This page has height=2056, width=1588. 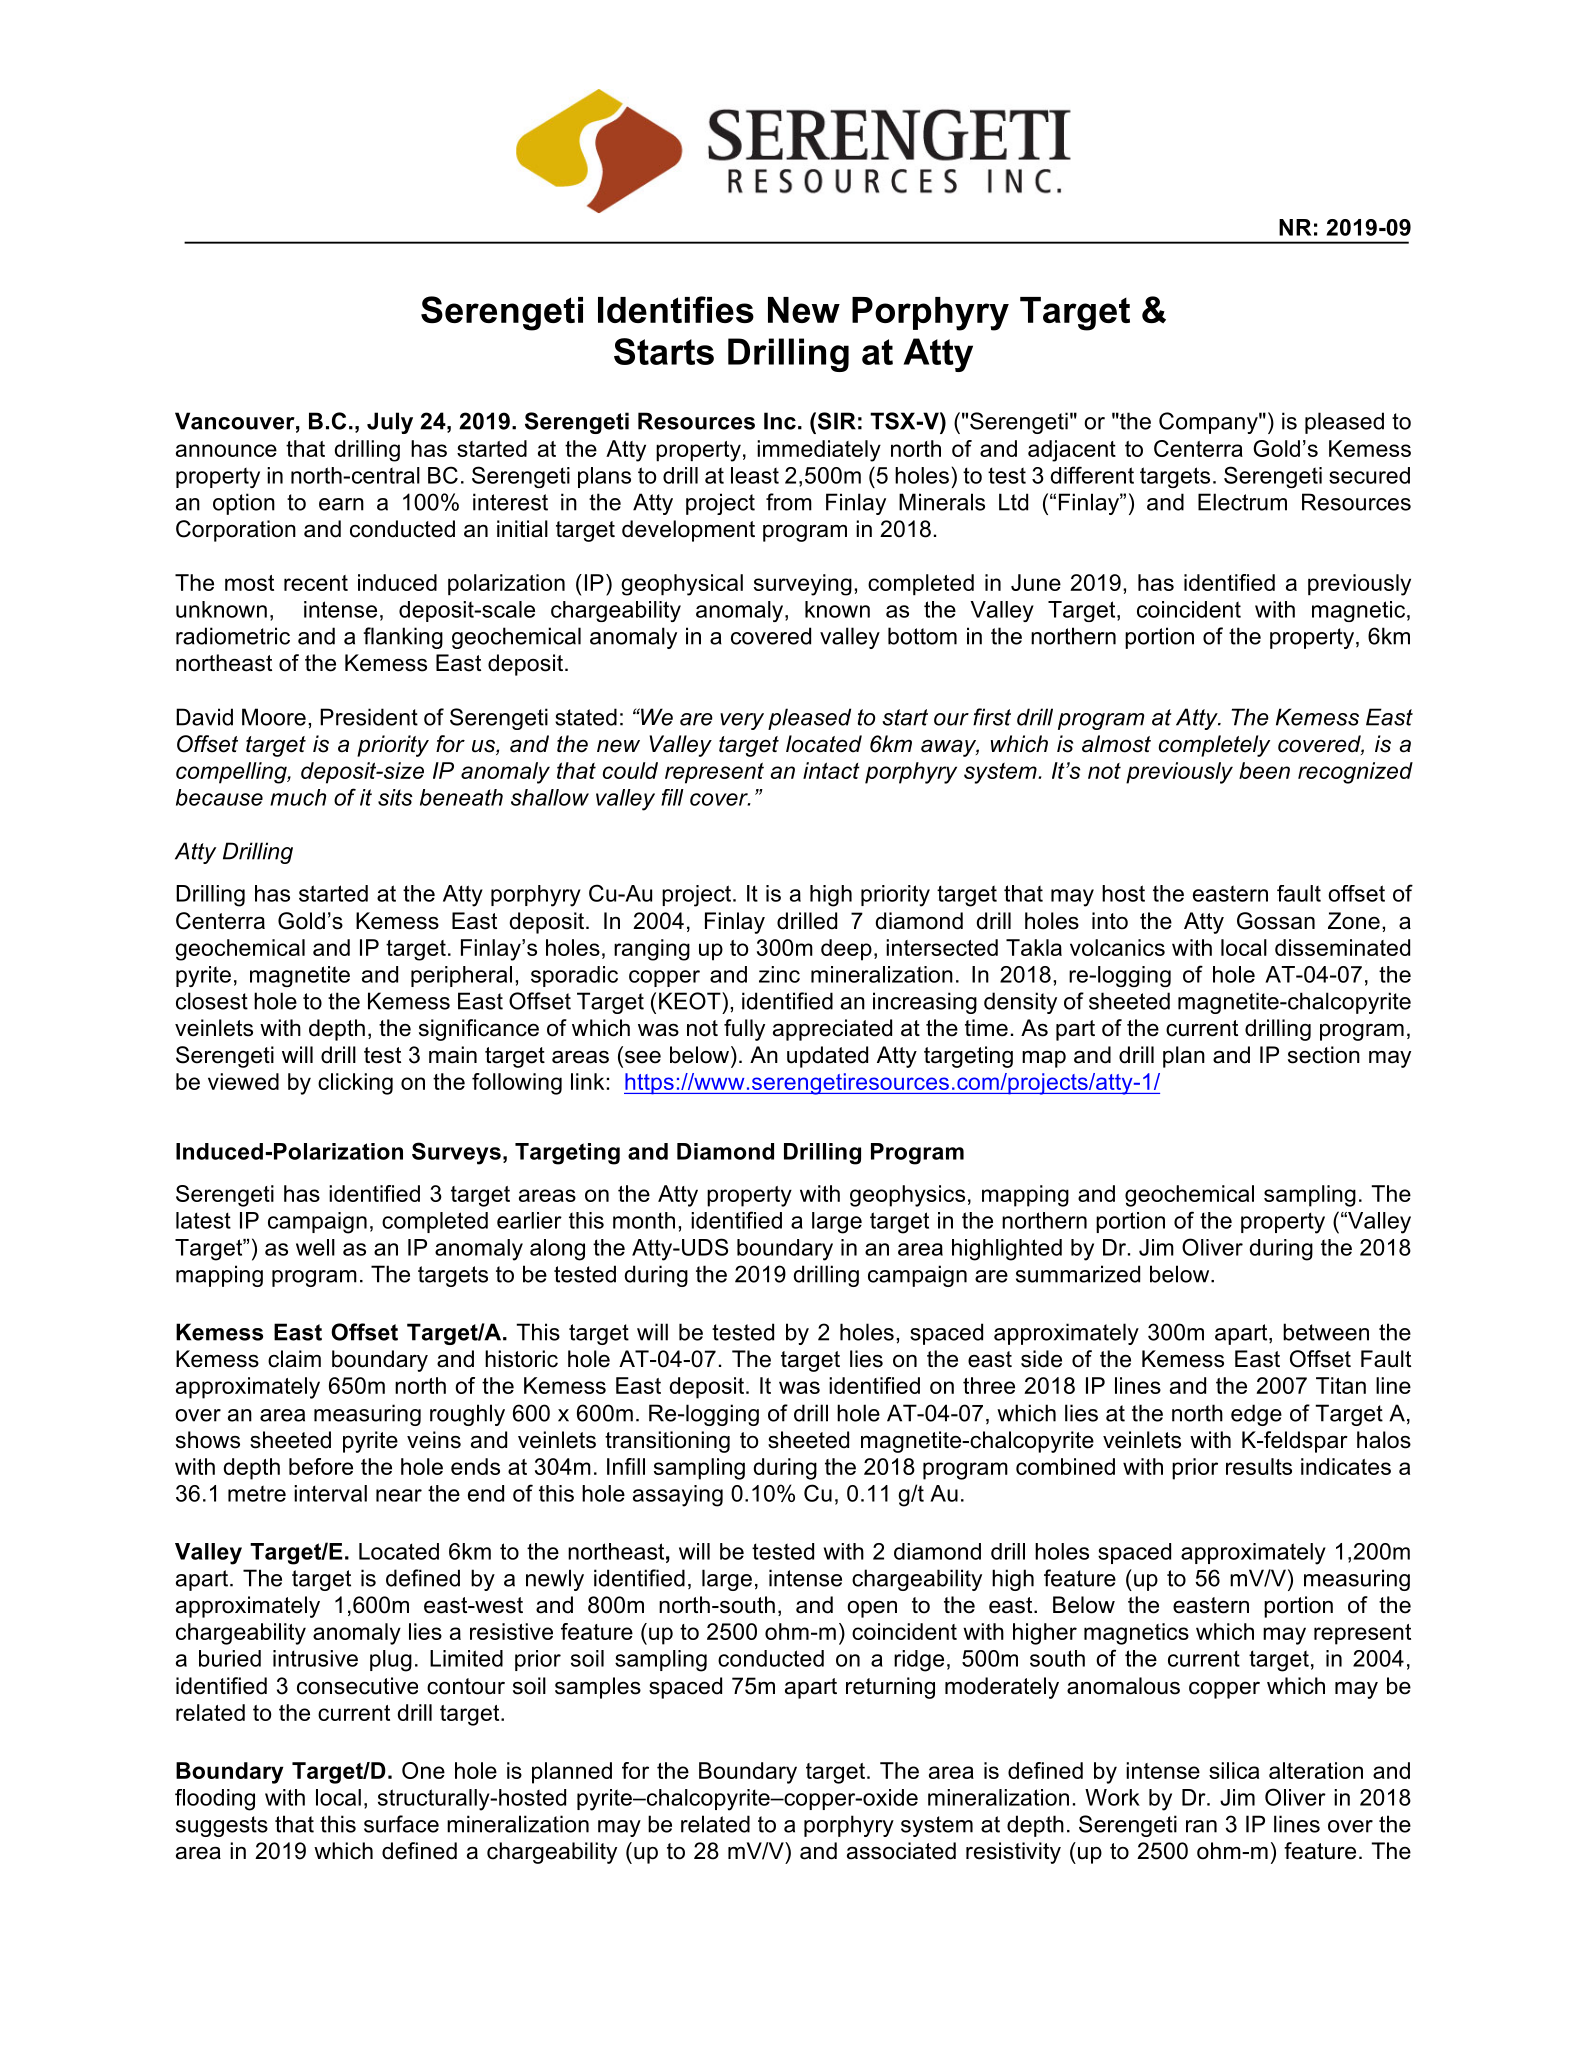 What do you see at coordinates (355, 1084) in the page?
I see `clicking` at bounding box center [355, 1084].
